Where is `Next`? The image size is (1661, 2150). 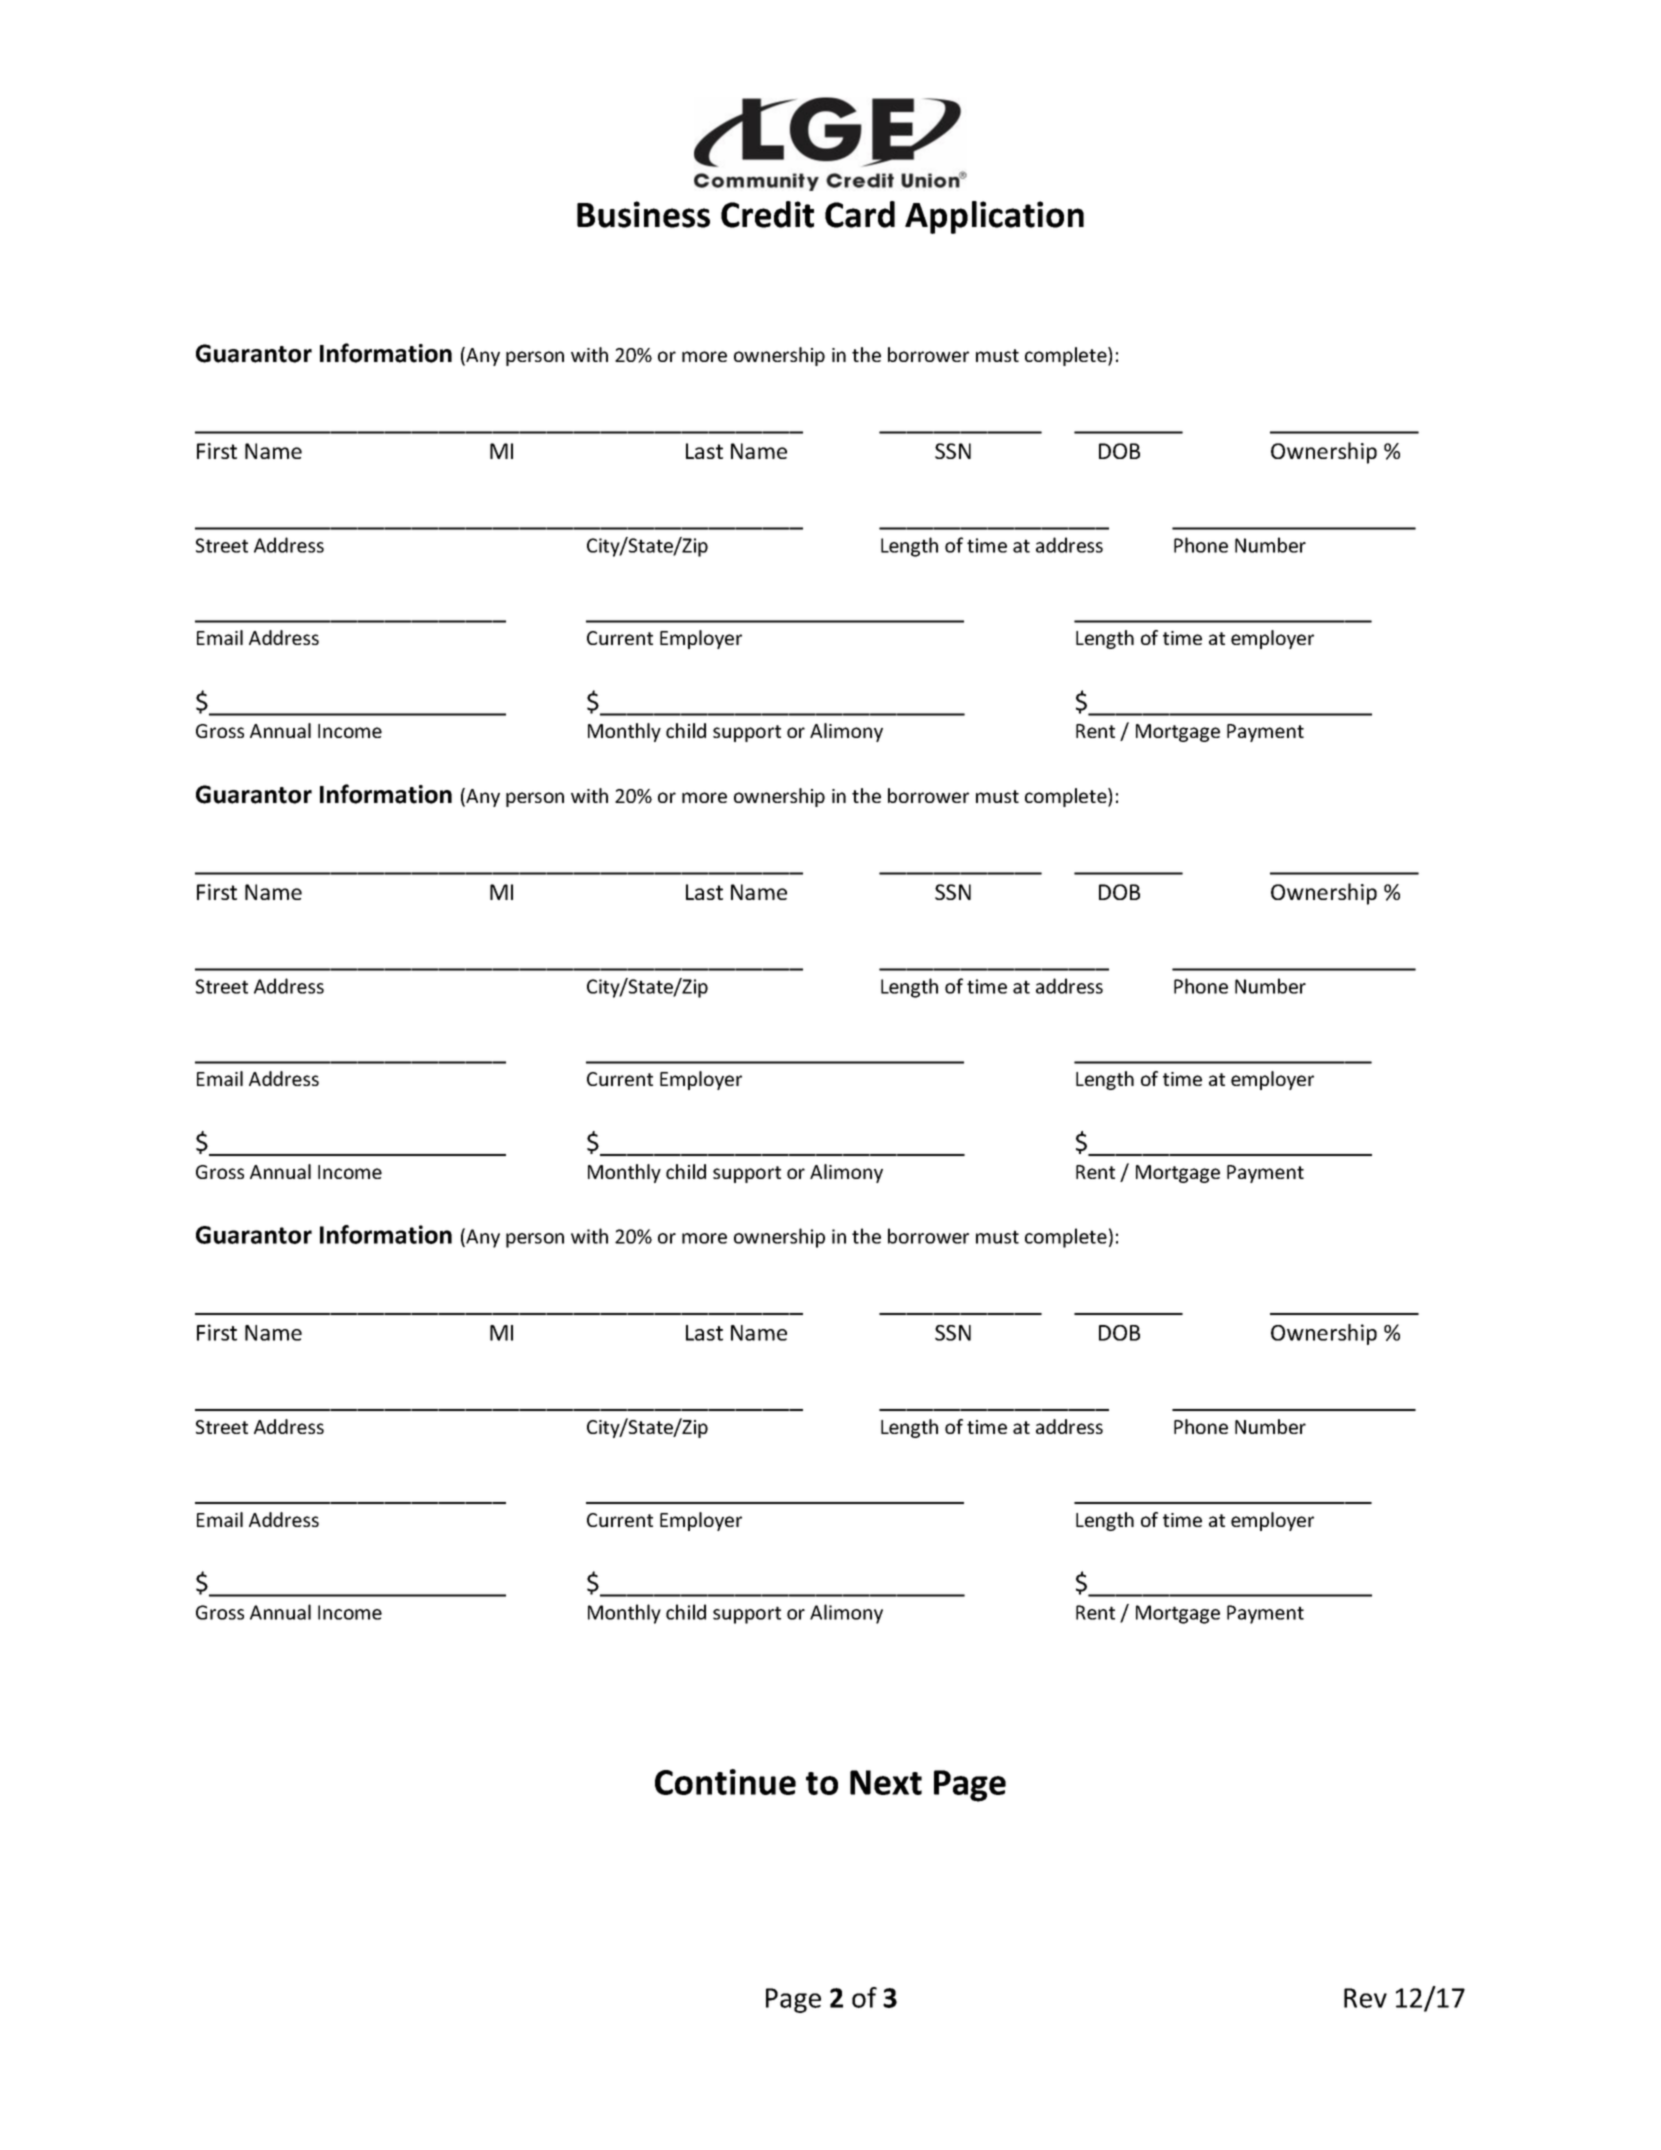 Next is located at coordinates (886, 1782).
